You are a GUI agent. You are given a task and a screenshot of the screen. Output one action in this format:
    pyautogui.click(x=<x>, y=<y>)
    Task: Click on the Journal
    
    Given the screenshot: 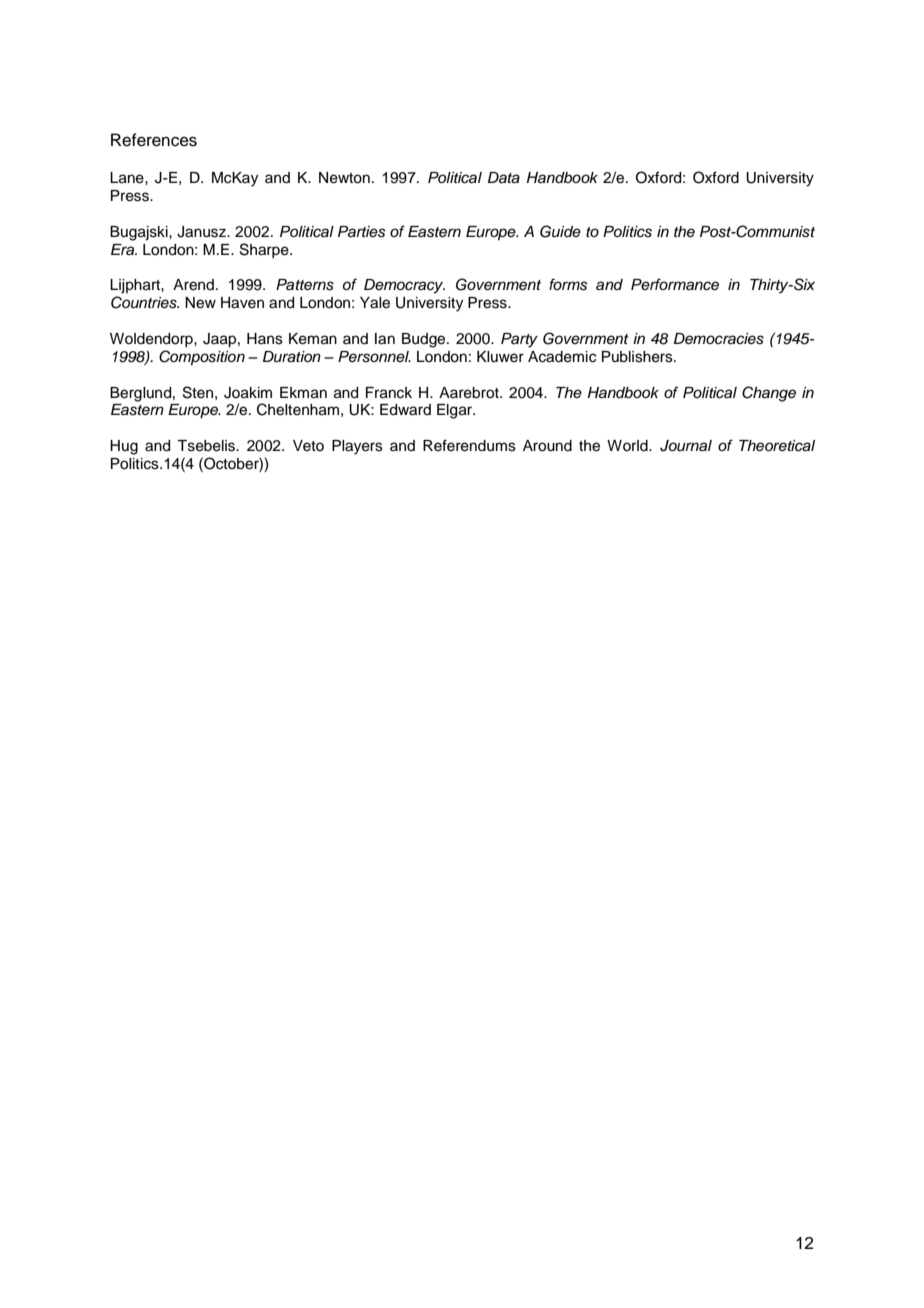 What is the action you would take?
    pyautogui.click(x=686, y=446)
